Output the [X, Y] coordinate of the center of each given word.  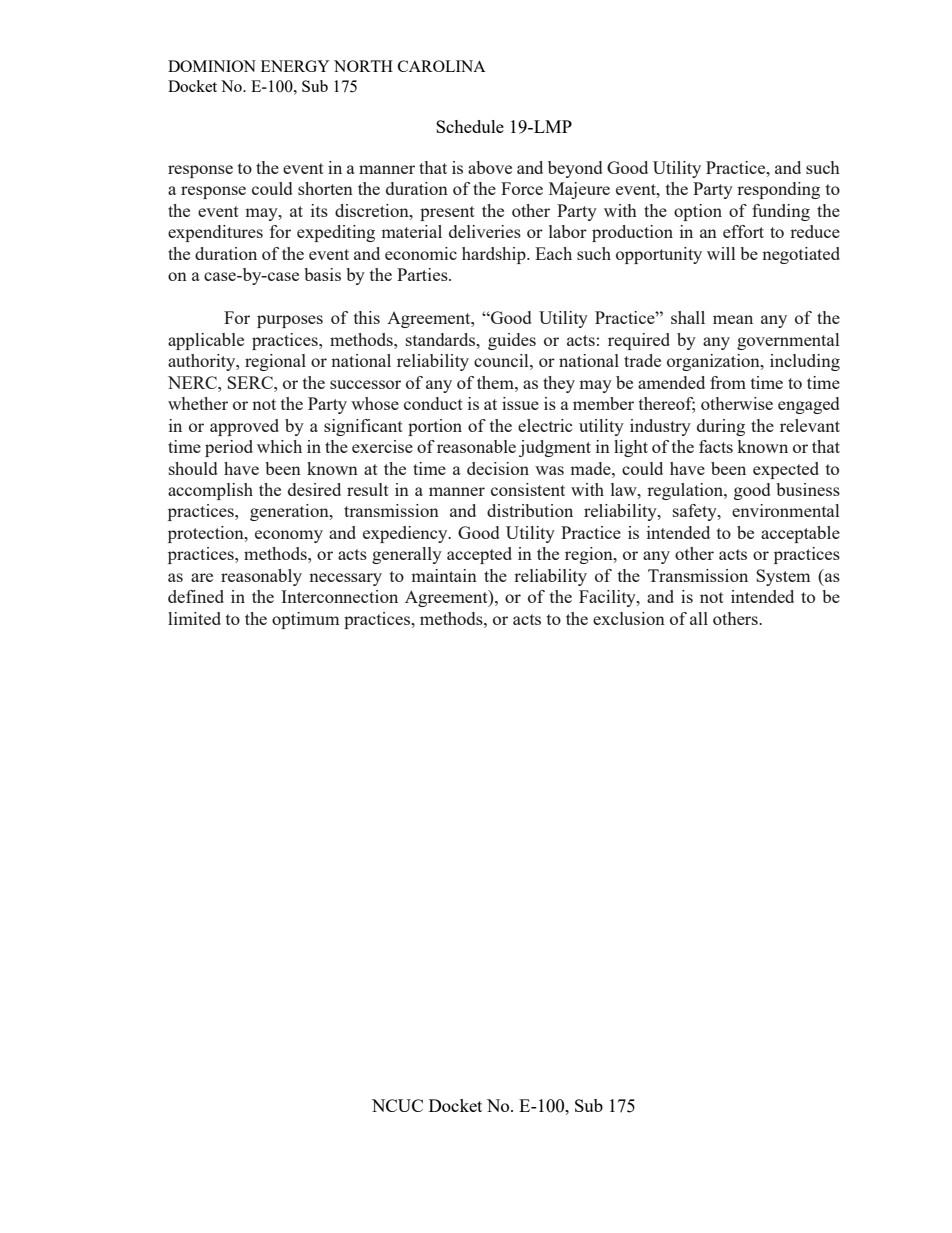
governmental [788, 341]
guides [512, 341]
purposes [290, 321]
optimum [305, 620]
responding [778, 190]
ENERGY [295, 66]
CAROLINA [442, 66]
